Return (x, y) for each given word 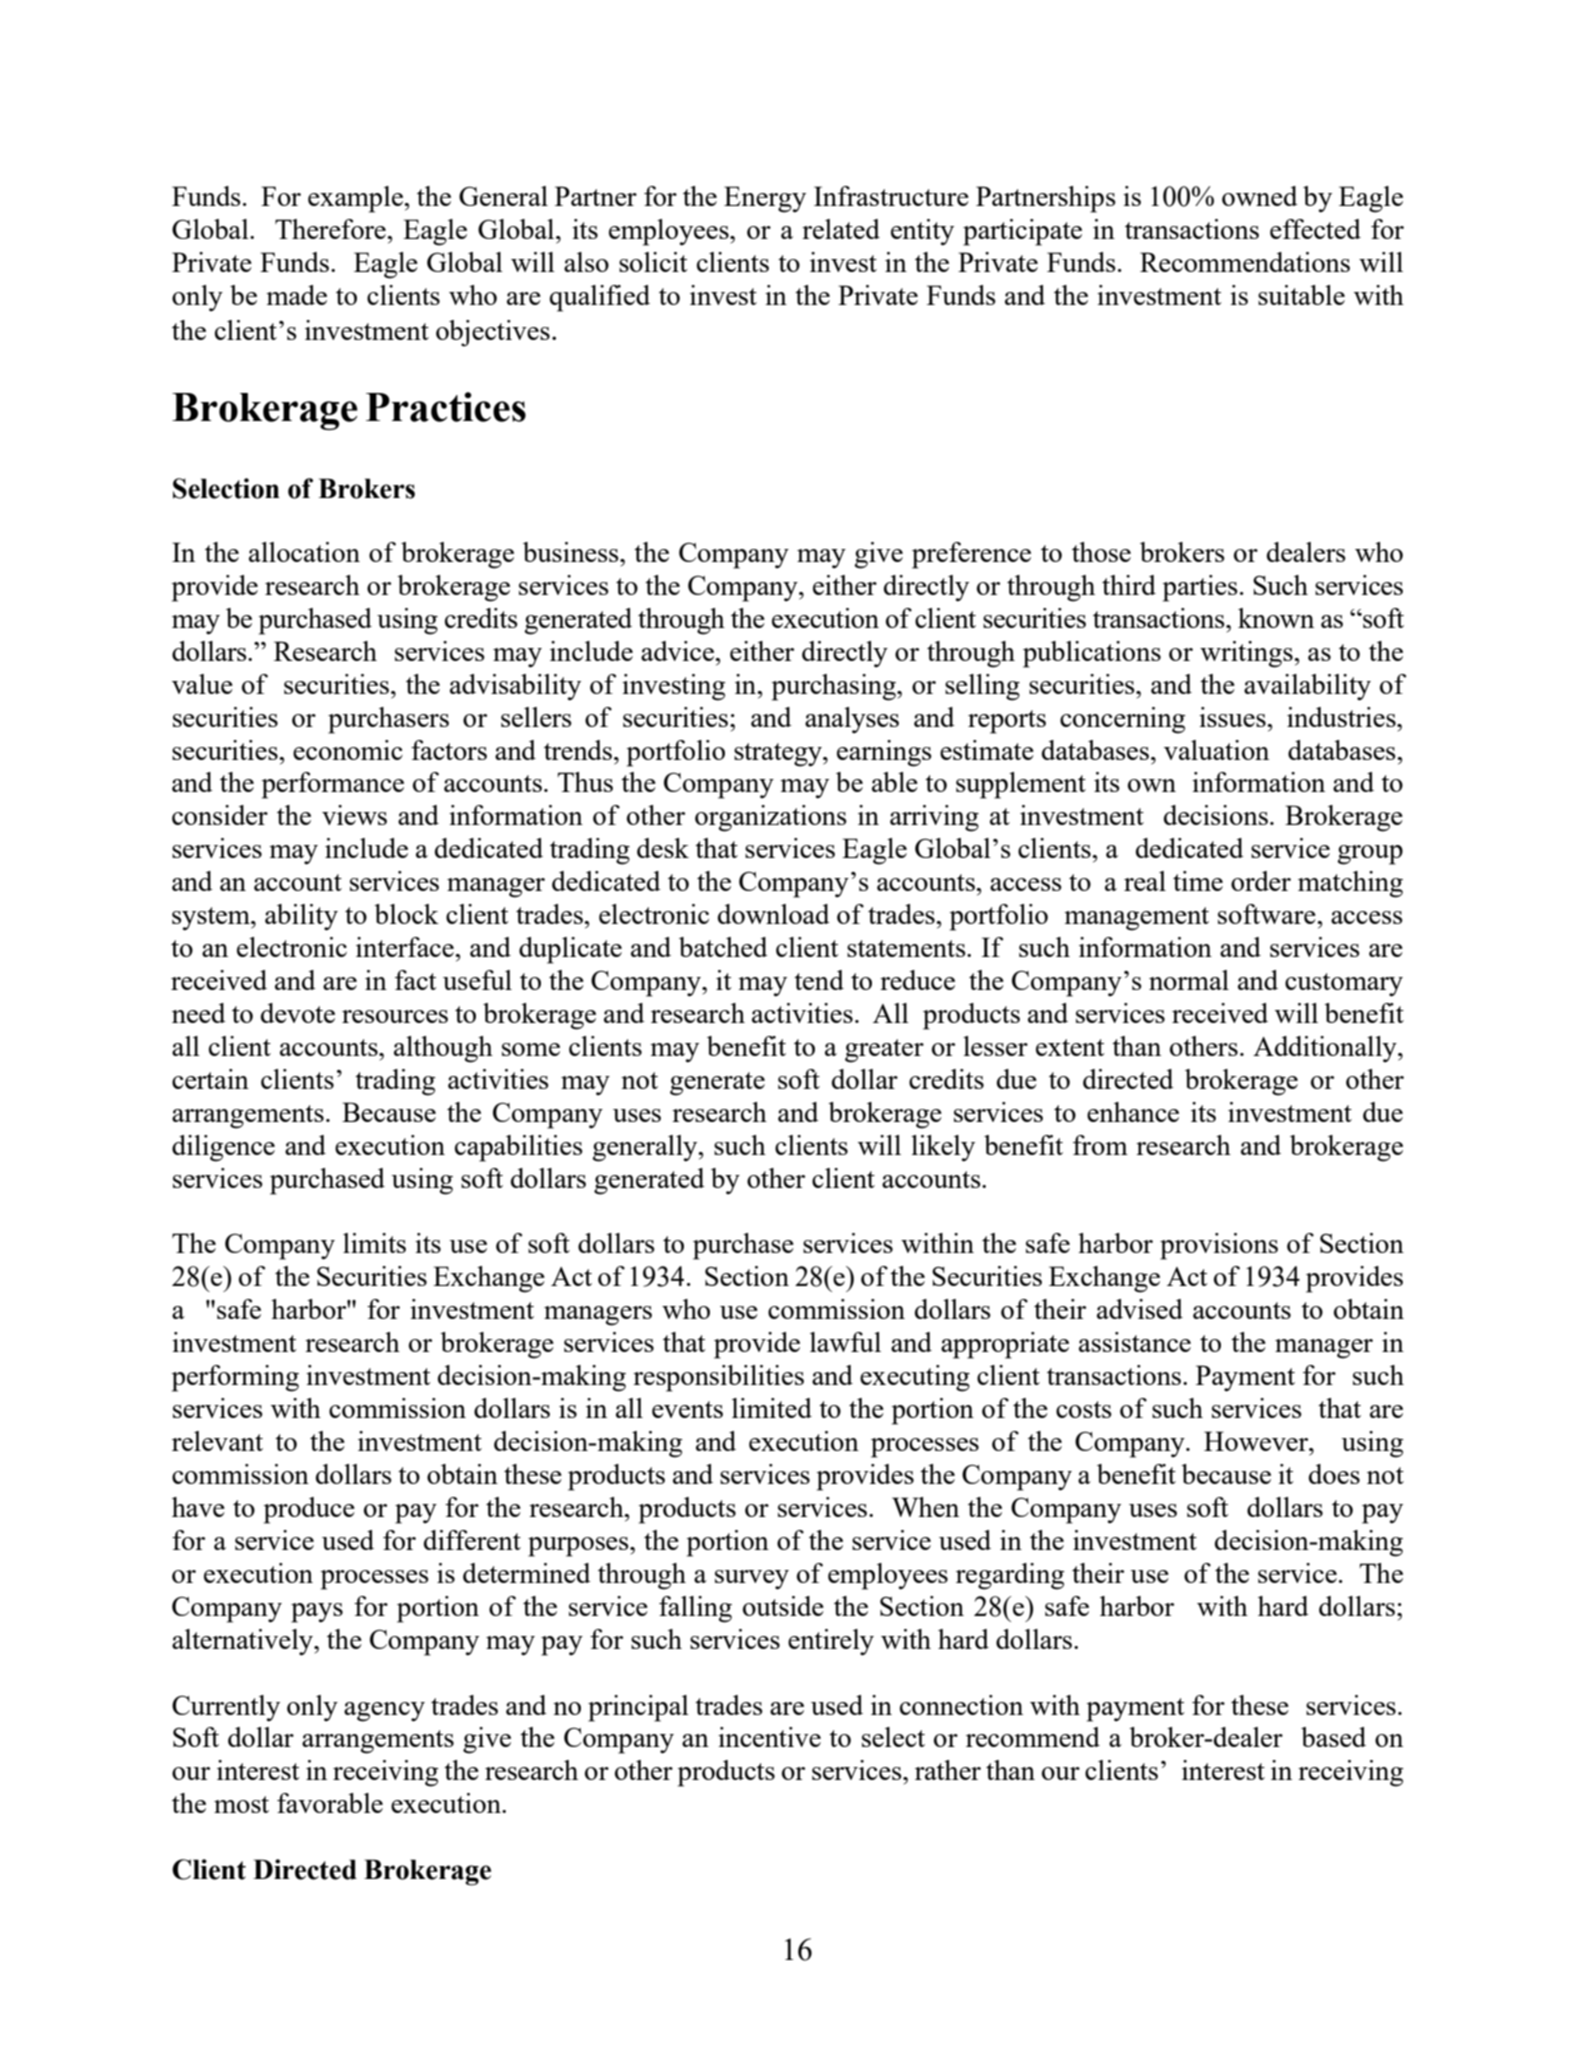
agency (384, 1712)
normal (1189, 980)
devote (298, 1013)
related (841, 229)
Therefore (331, 229)
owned (1260, 196)
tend (819, 980)
